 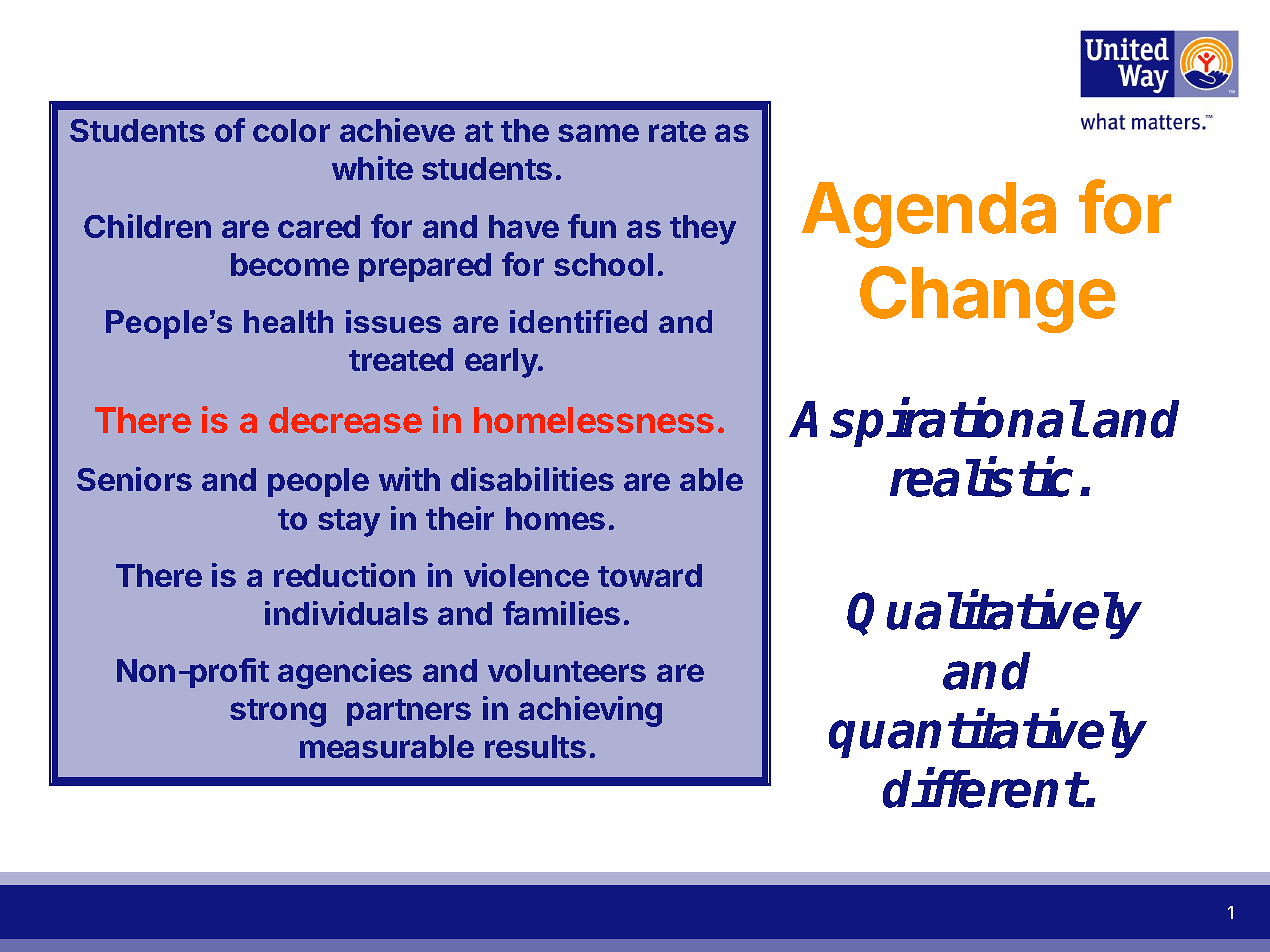 What do you see at coordinates (278, 713) in the screenshot?
I see `strong` at bounding box center [278, 713].
